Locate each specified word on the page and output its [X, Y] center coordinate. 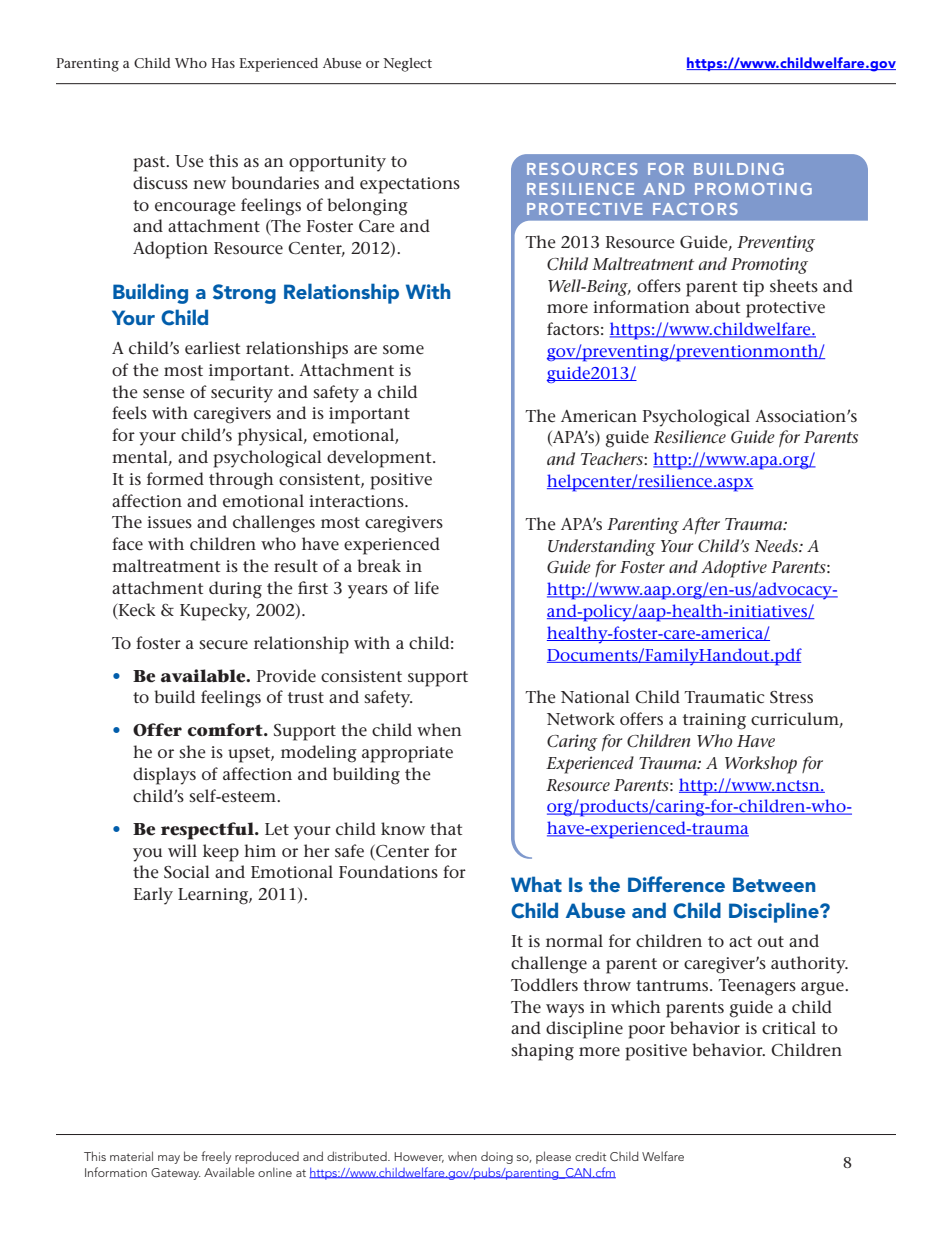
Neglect [407, 65]
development [380, 459]
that [446, 828]
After [701, 525]
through [241, 481]
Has [223, 63]
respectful [208, 831]
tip [753, 288]
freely [216, 1157]
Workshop [761, 765]
